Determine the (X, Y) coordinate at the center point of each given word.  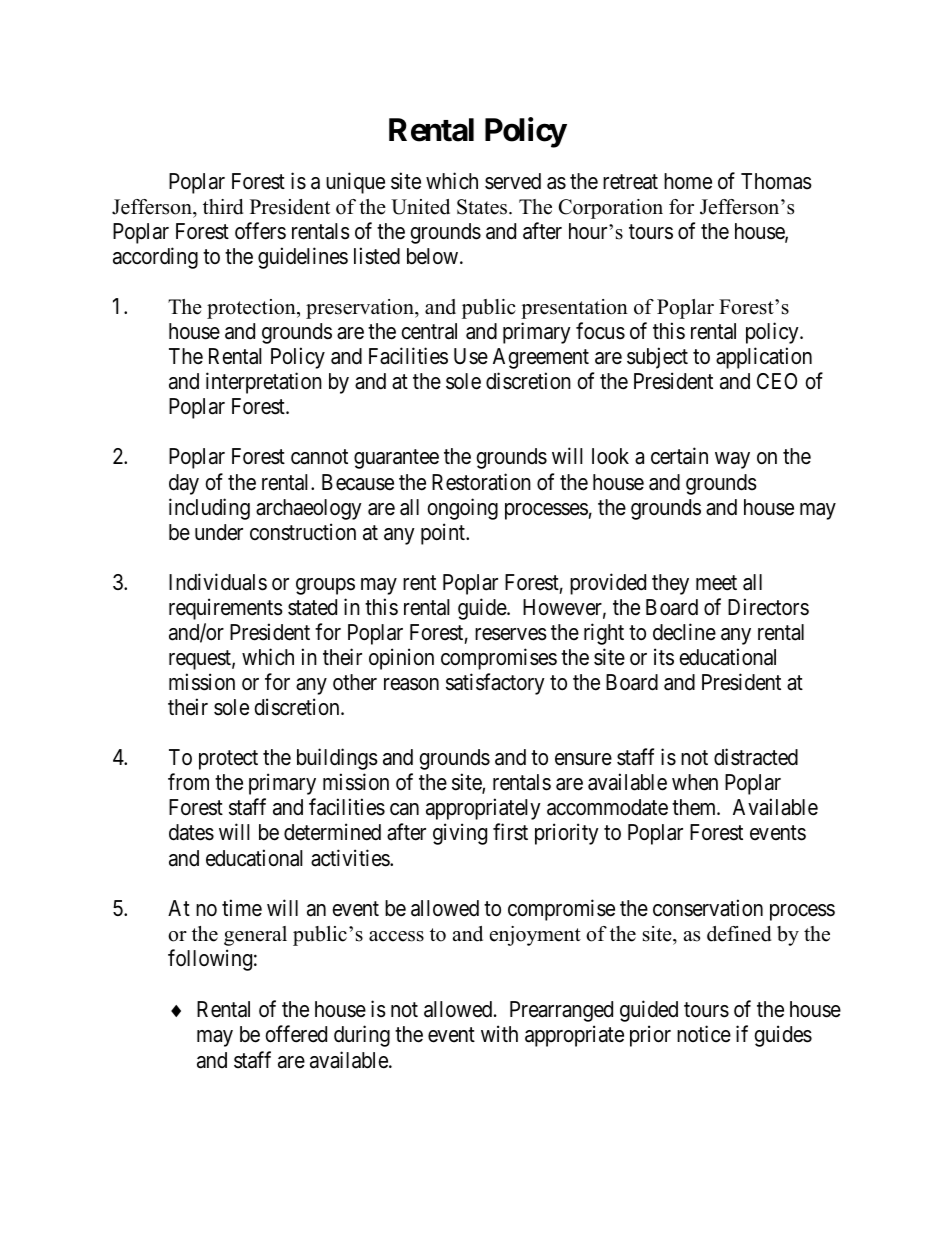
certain (679, 456)
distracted (756, 757)
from (188, 782)
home (688, 181)
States (483, 207)
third (223, 207)
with (499, 1034)
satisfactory (495, 684)
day (184, 484)
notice (704, 1034)
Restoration (481, 482)
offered (296, 1034)
